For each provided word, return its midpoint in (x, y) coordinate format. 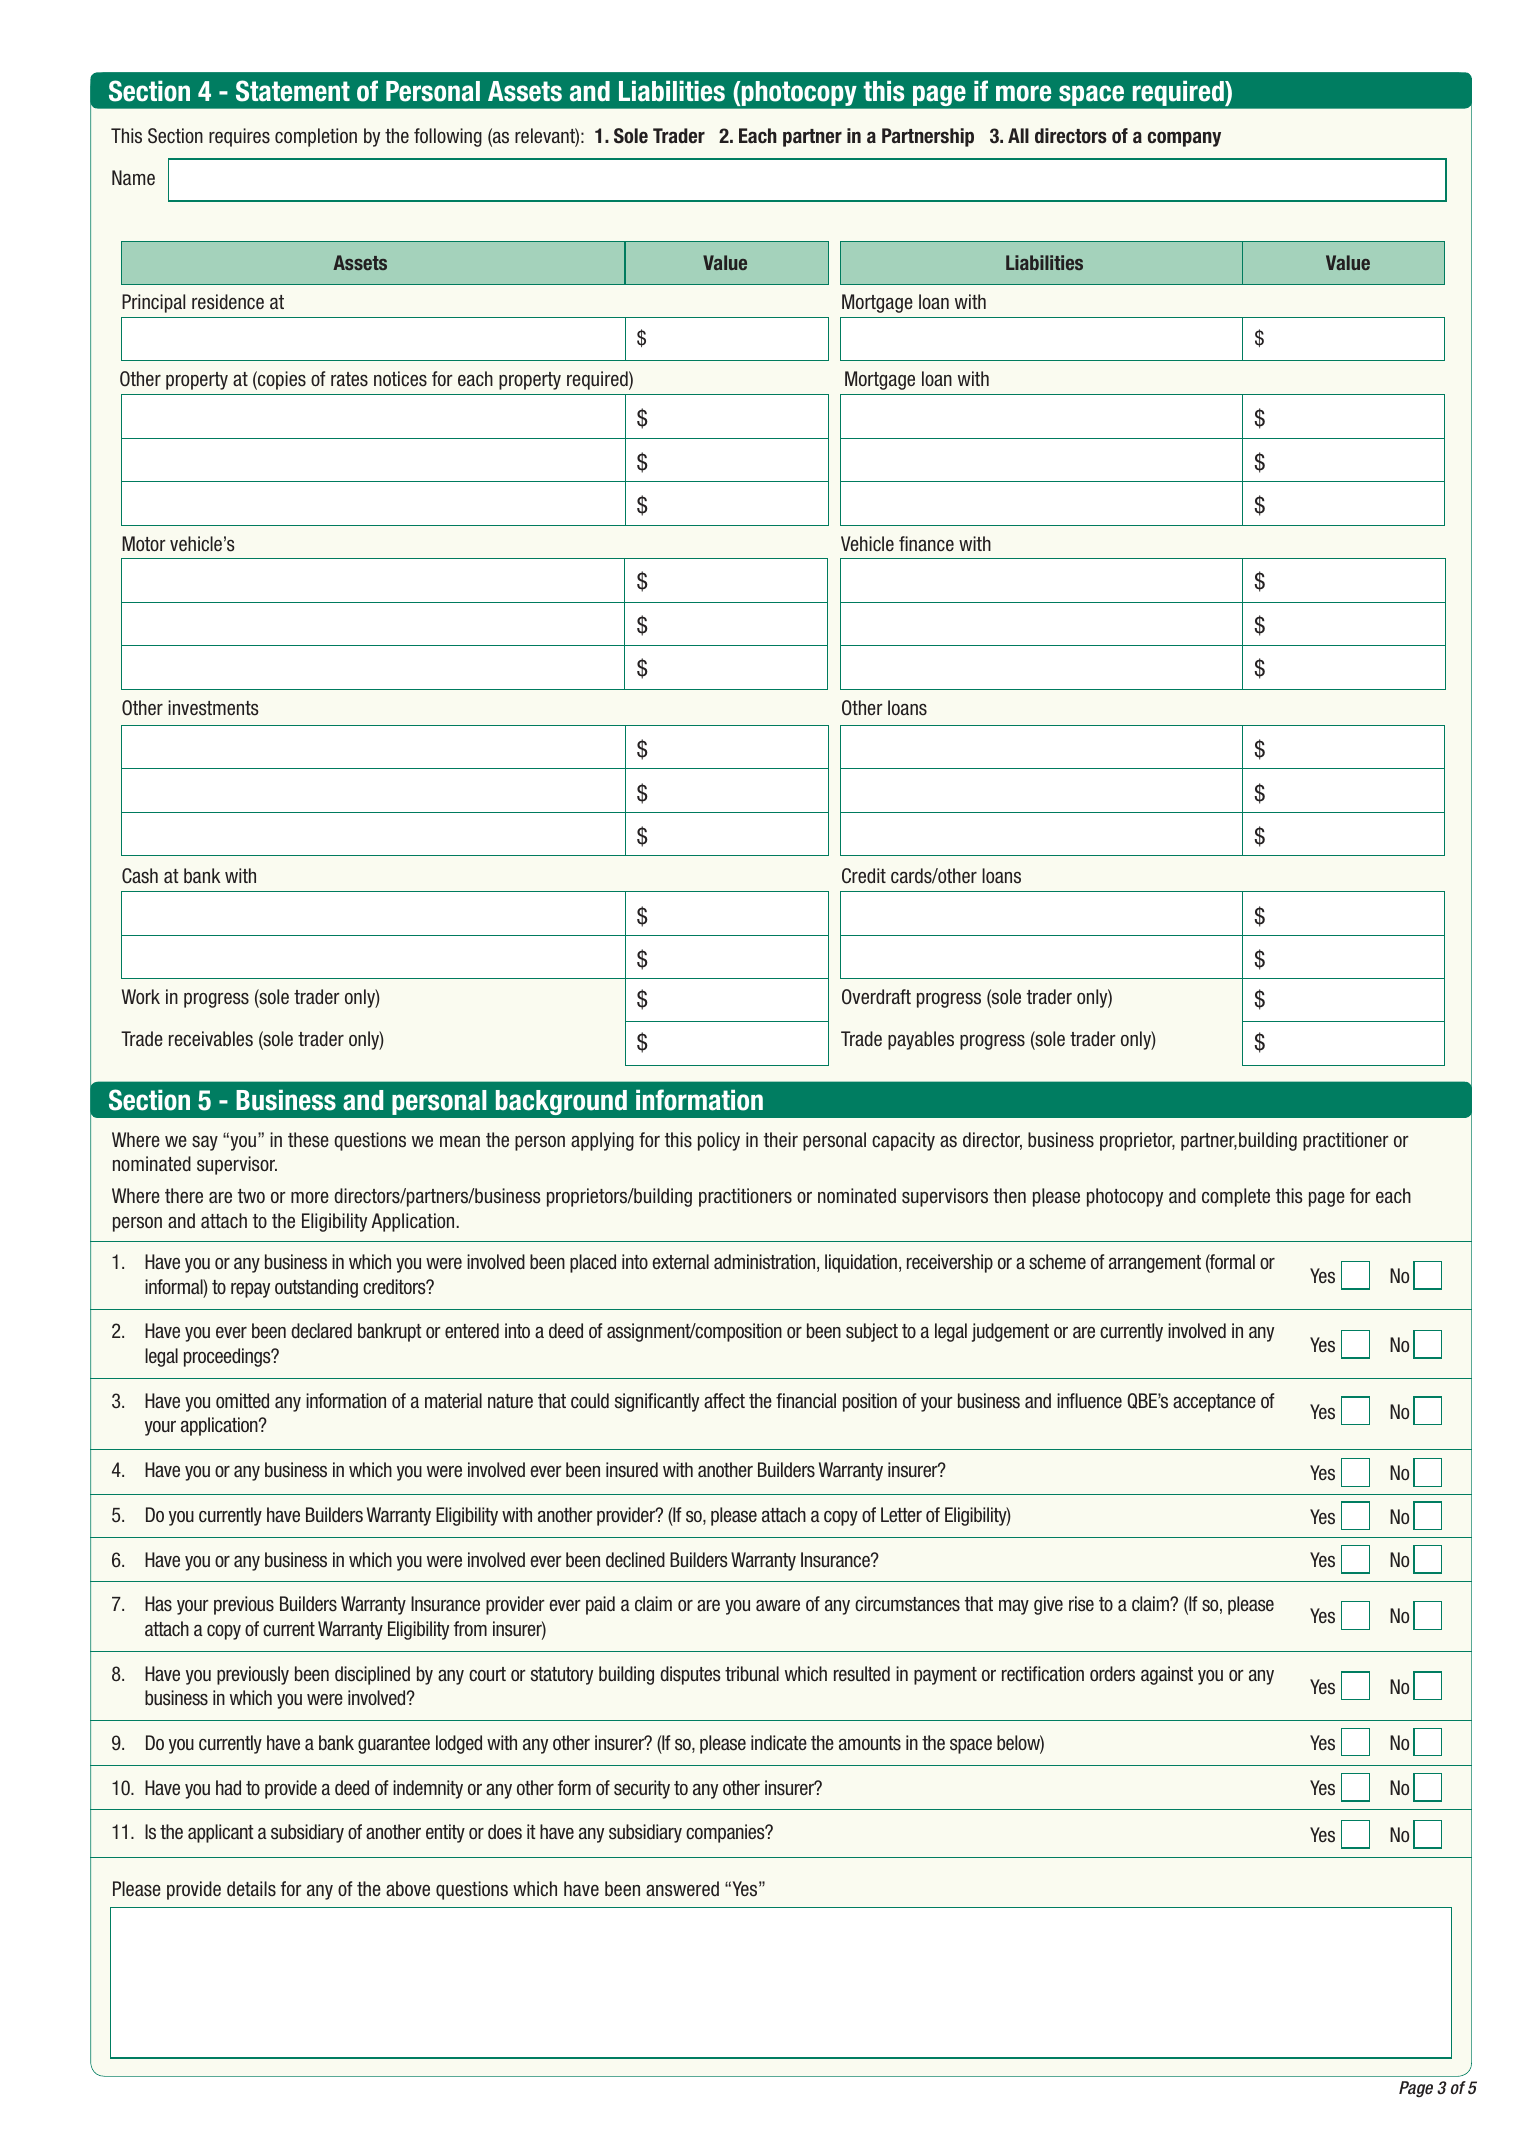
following (448, 137)
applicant (221, 1833)
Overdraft (876, 997)
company (1184, 139)
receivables (211, 1039)
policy (719, 1141)
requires (239, 137)
